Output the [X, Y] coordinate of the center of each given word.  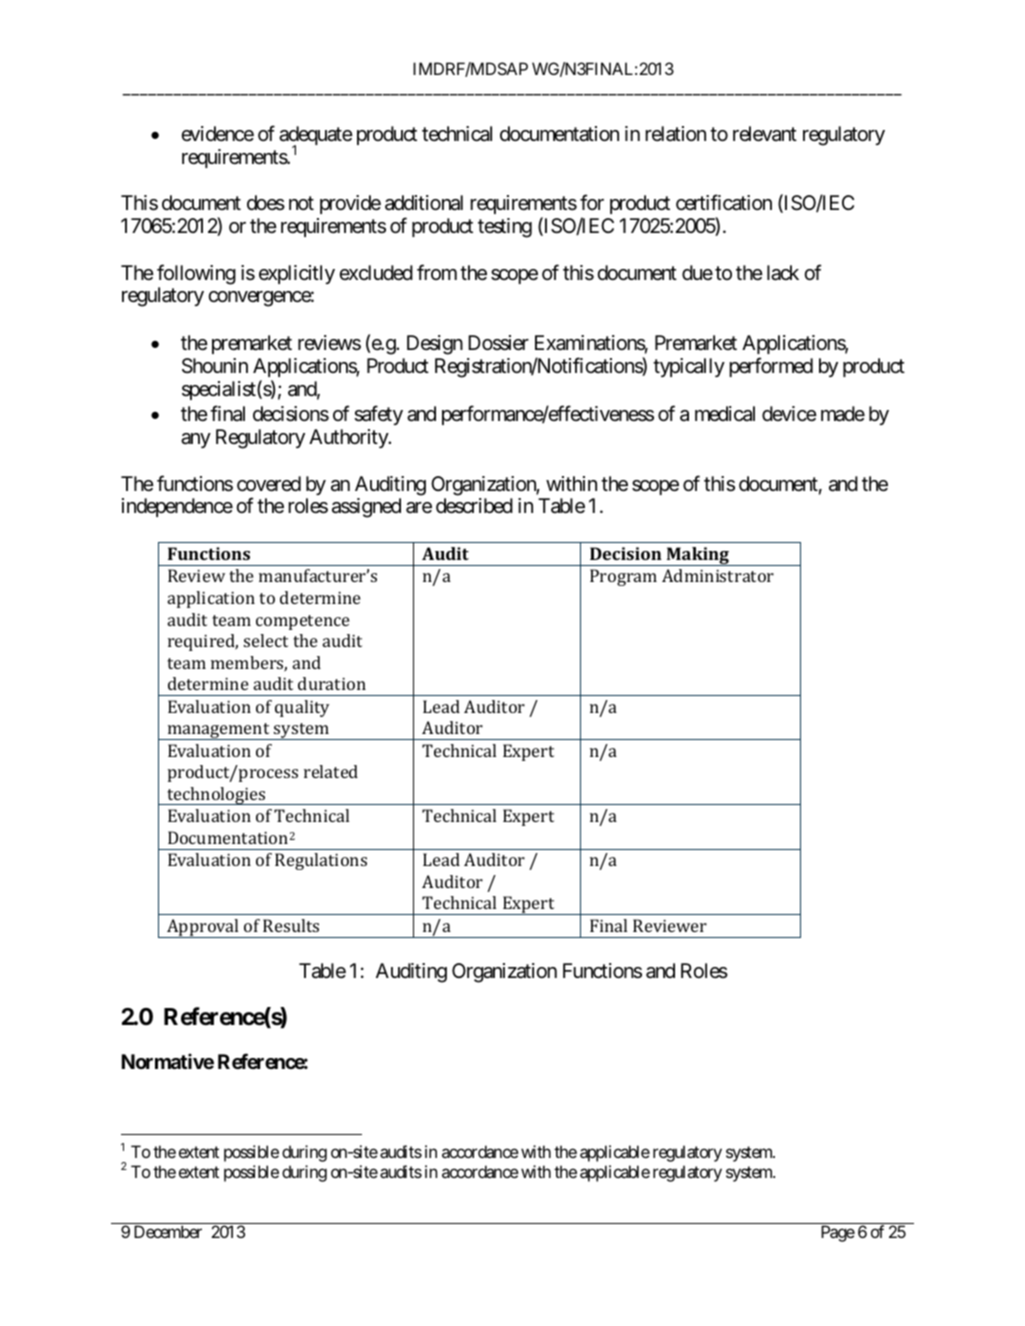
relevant [765, 134]
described [474, 506]
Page [838, 1233]
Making [697, 556]
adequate [316, 137]
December [168, 1231]
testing [505, 228]
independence [177, 507]
